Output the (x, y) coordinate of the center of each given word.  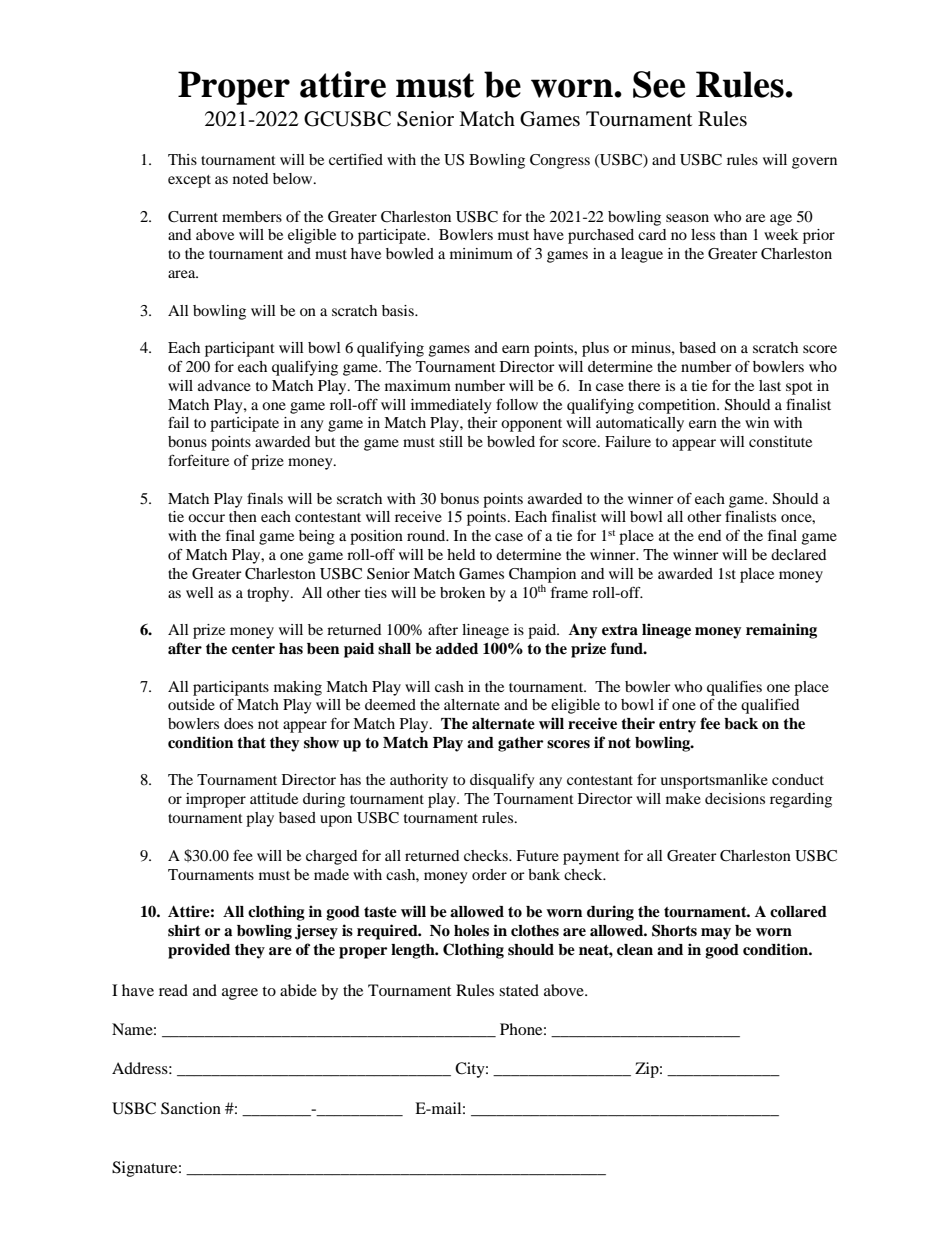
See (659, 84)
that (251, 743)
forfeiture (198, 460)
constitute (780, 441)
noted (250, 178)
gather (521, 744)
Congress (560, 161)
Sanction (191, 1108)
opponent (531, 425)
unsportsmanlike (714, 781)
